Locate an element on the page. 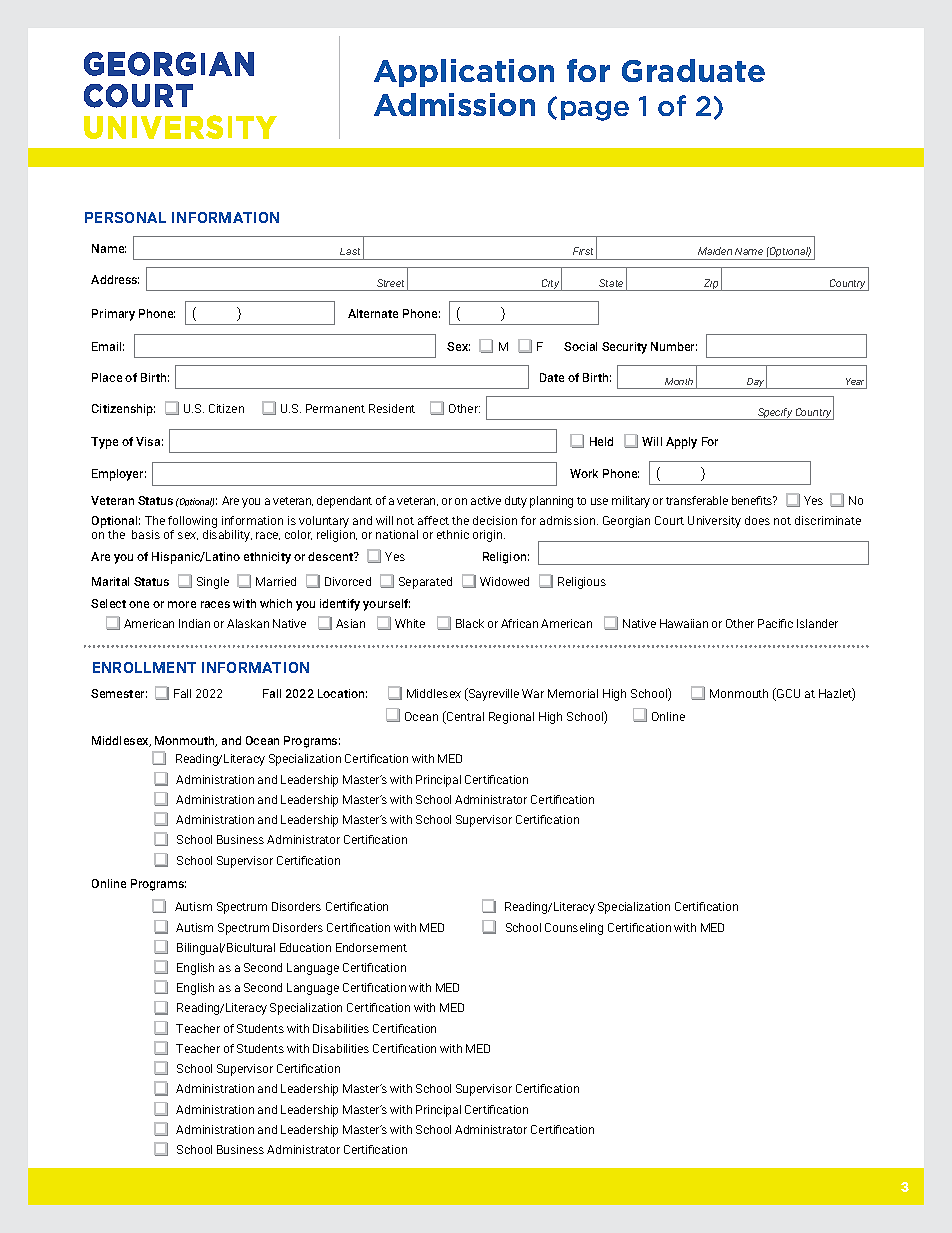 This image has width=952, height=1233. Zip is located at coordinates (711, 285).
